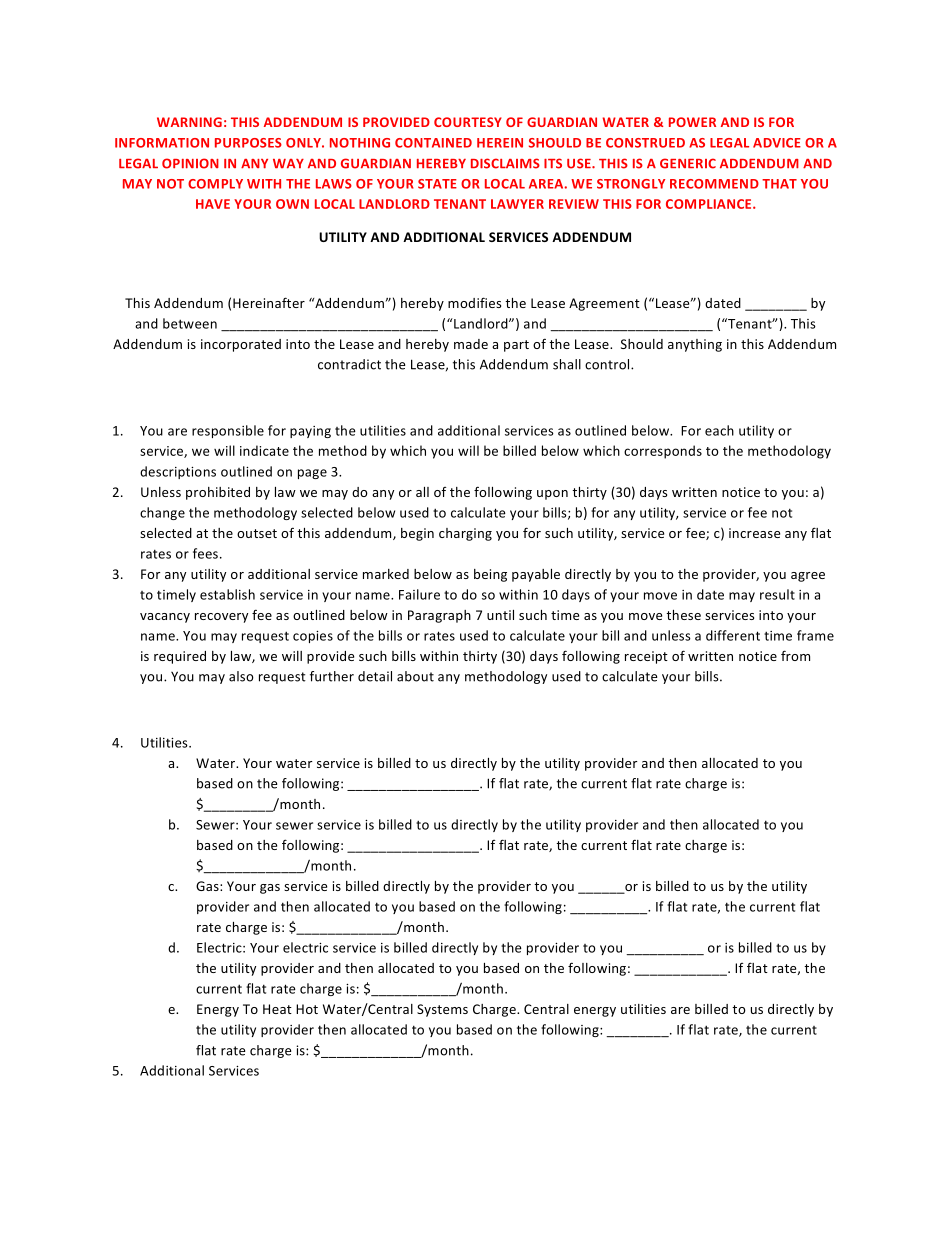  What do you see at coordinates (474, 302) in the image?
I see `modifies` at bounding box center [474, 302].
